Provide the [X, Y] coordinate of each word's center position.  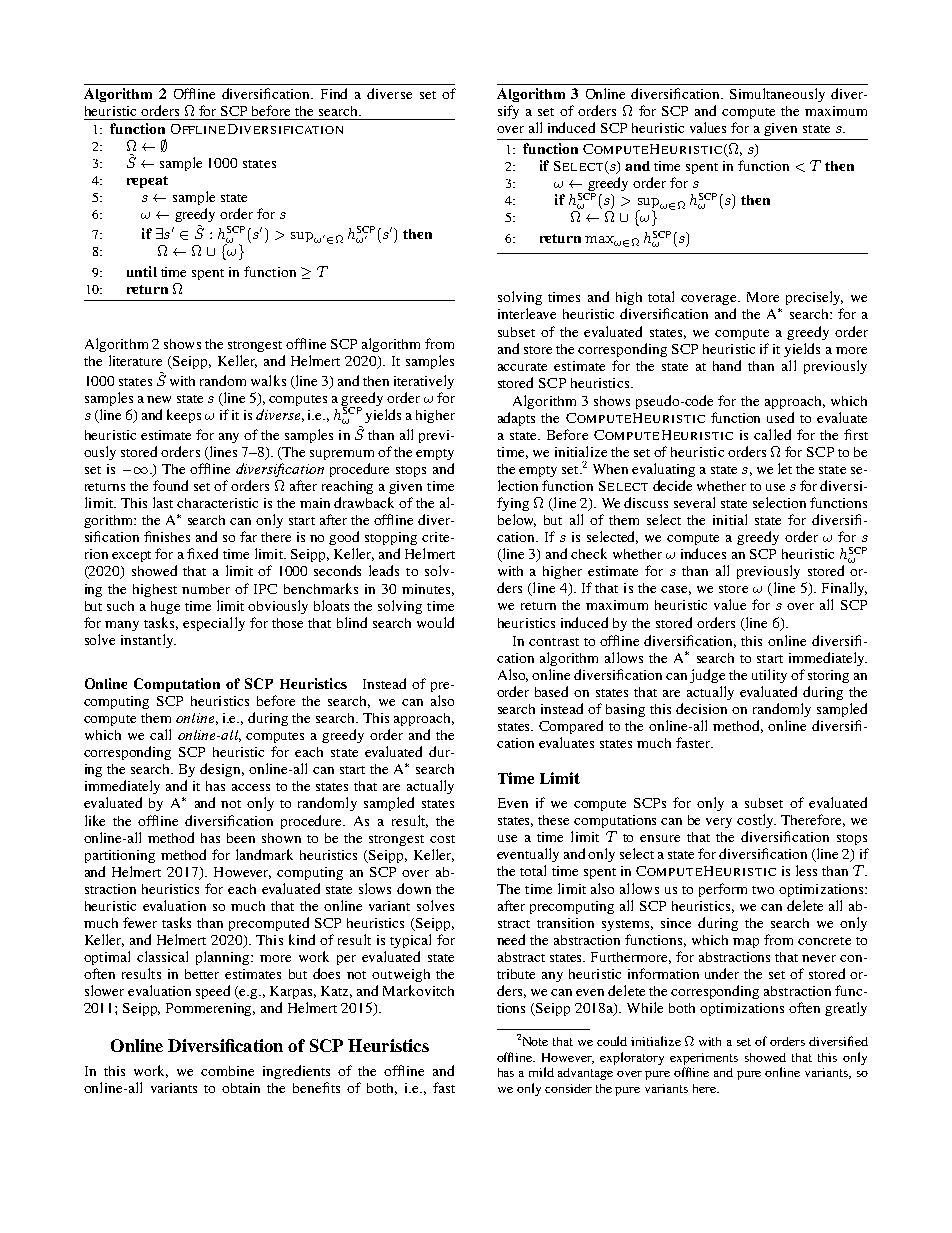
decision [701, 708]
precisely [814, 298]
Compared [571, 727]
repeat [147, 182]
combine [227, 1071]
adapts [516, 419]
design [222, 770]
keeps [184, 416]
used [780, 417]
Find [334, 93]
